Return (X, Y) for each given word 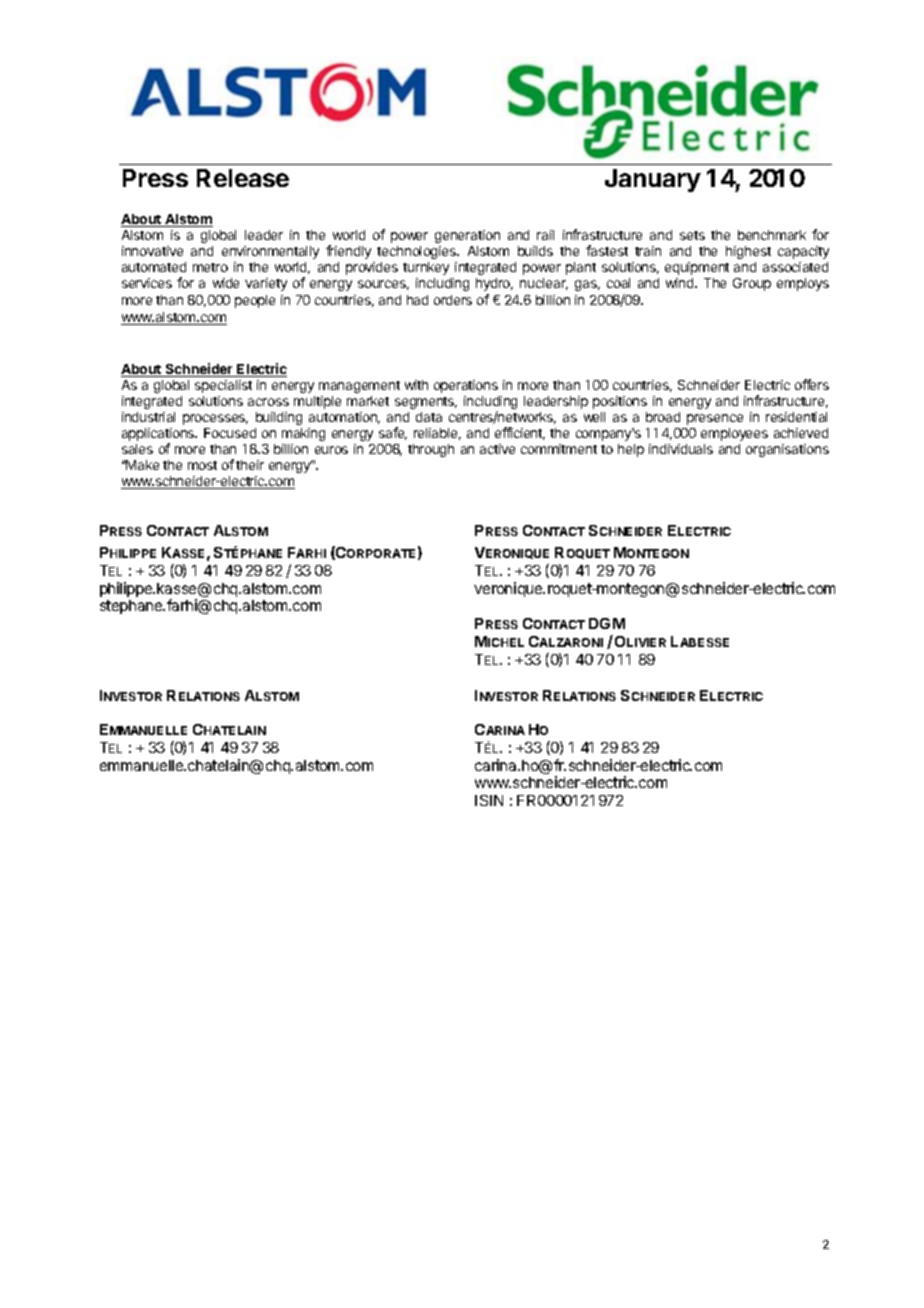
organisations (787, 450)
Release (243, 178)
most (202, 465)
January (653, 180)
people (255, 301)
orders (453, 300)
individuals (681, 449)
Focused (230, 433)
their (250, 465)
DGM (607, 623)
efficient (520, 433)
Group (752, 284)
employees (734, 434)
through (431, 450)
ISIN (489, 800)
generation (467, 236)
